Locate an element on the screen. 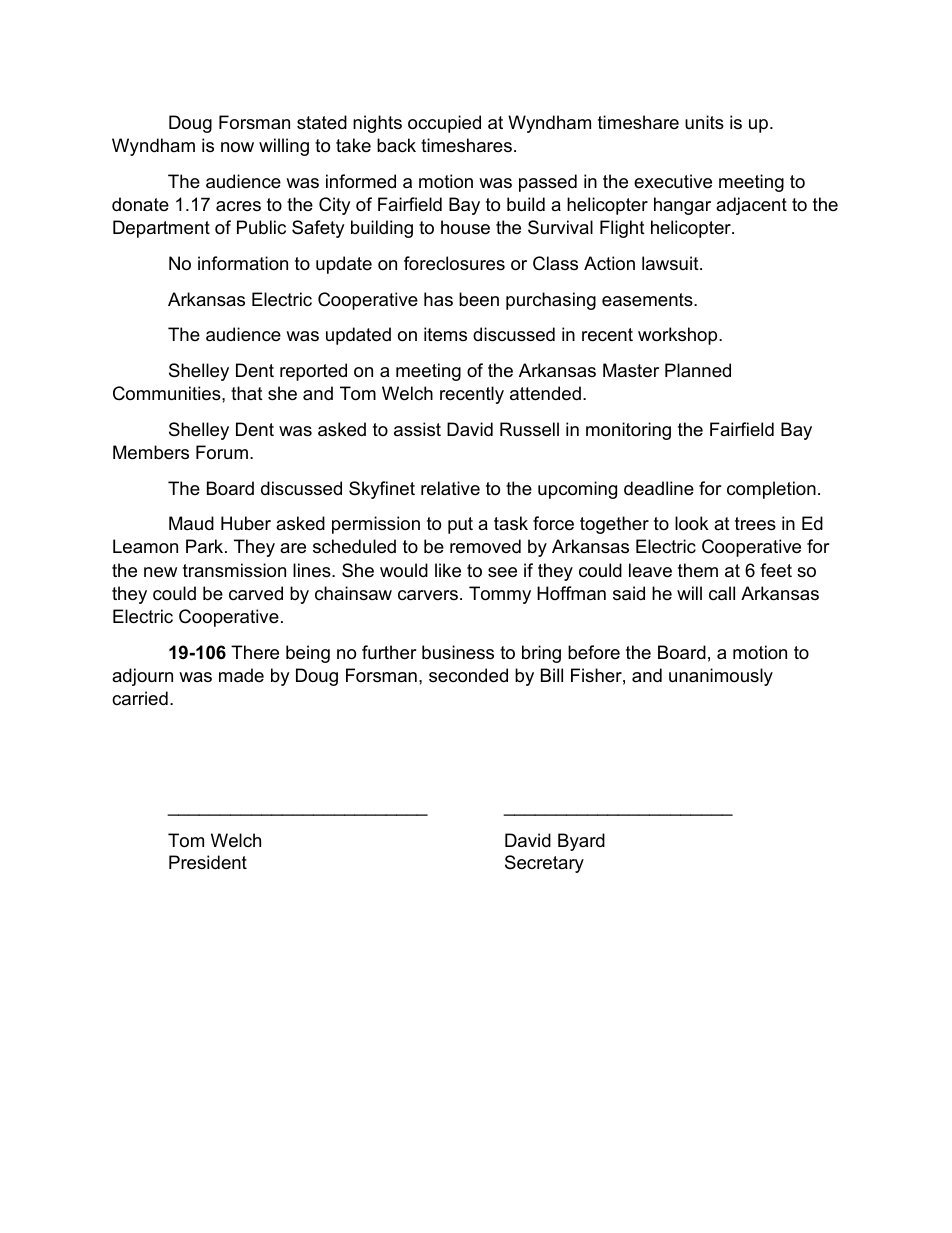 The width and height of the screenshot is (952, 1233). Secretary is located at coordinates (544, 864).
